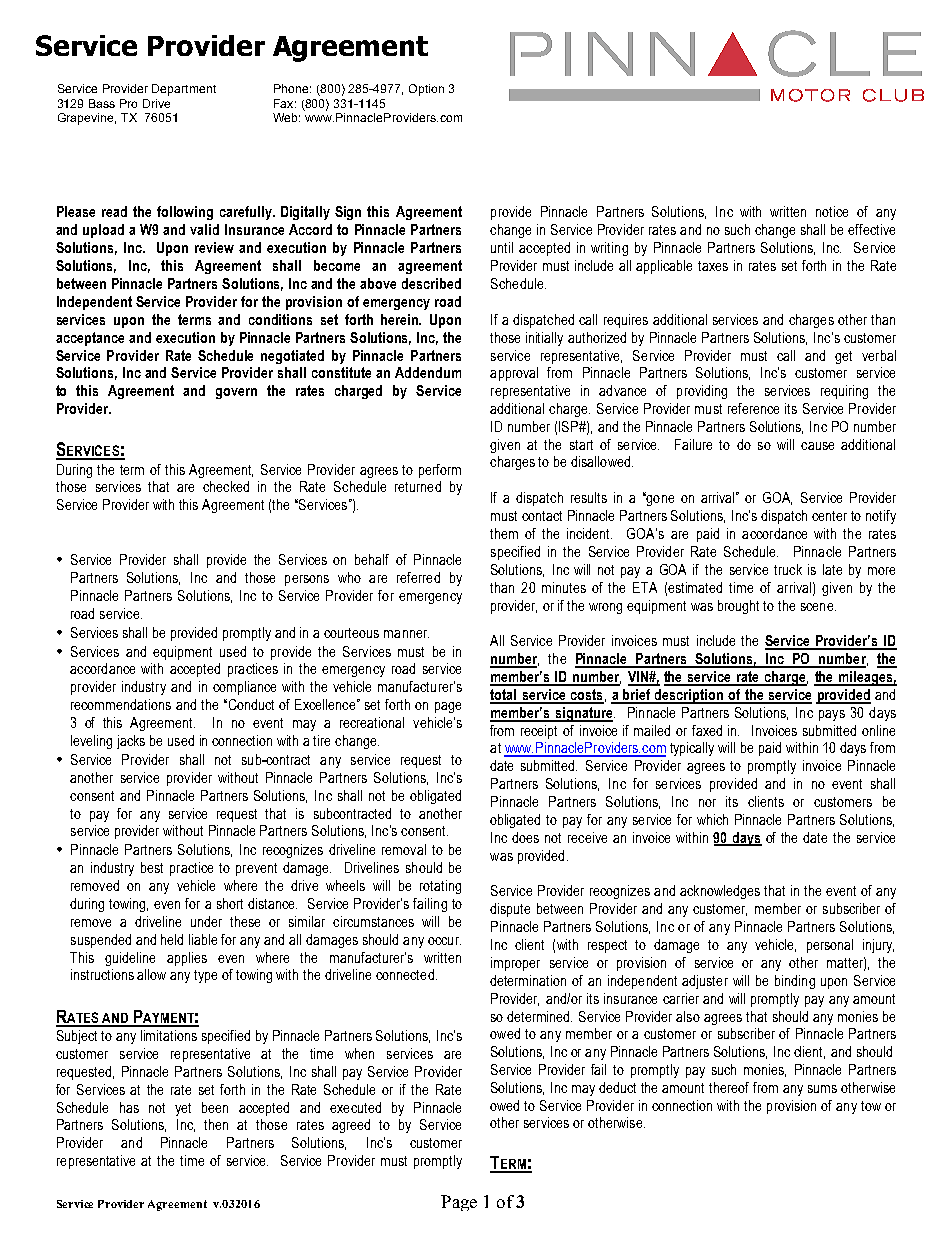 The height and width of the image is (1233, 952). Describe the element at coordinates (707, 803) in the image. I see `nor` at that location.
